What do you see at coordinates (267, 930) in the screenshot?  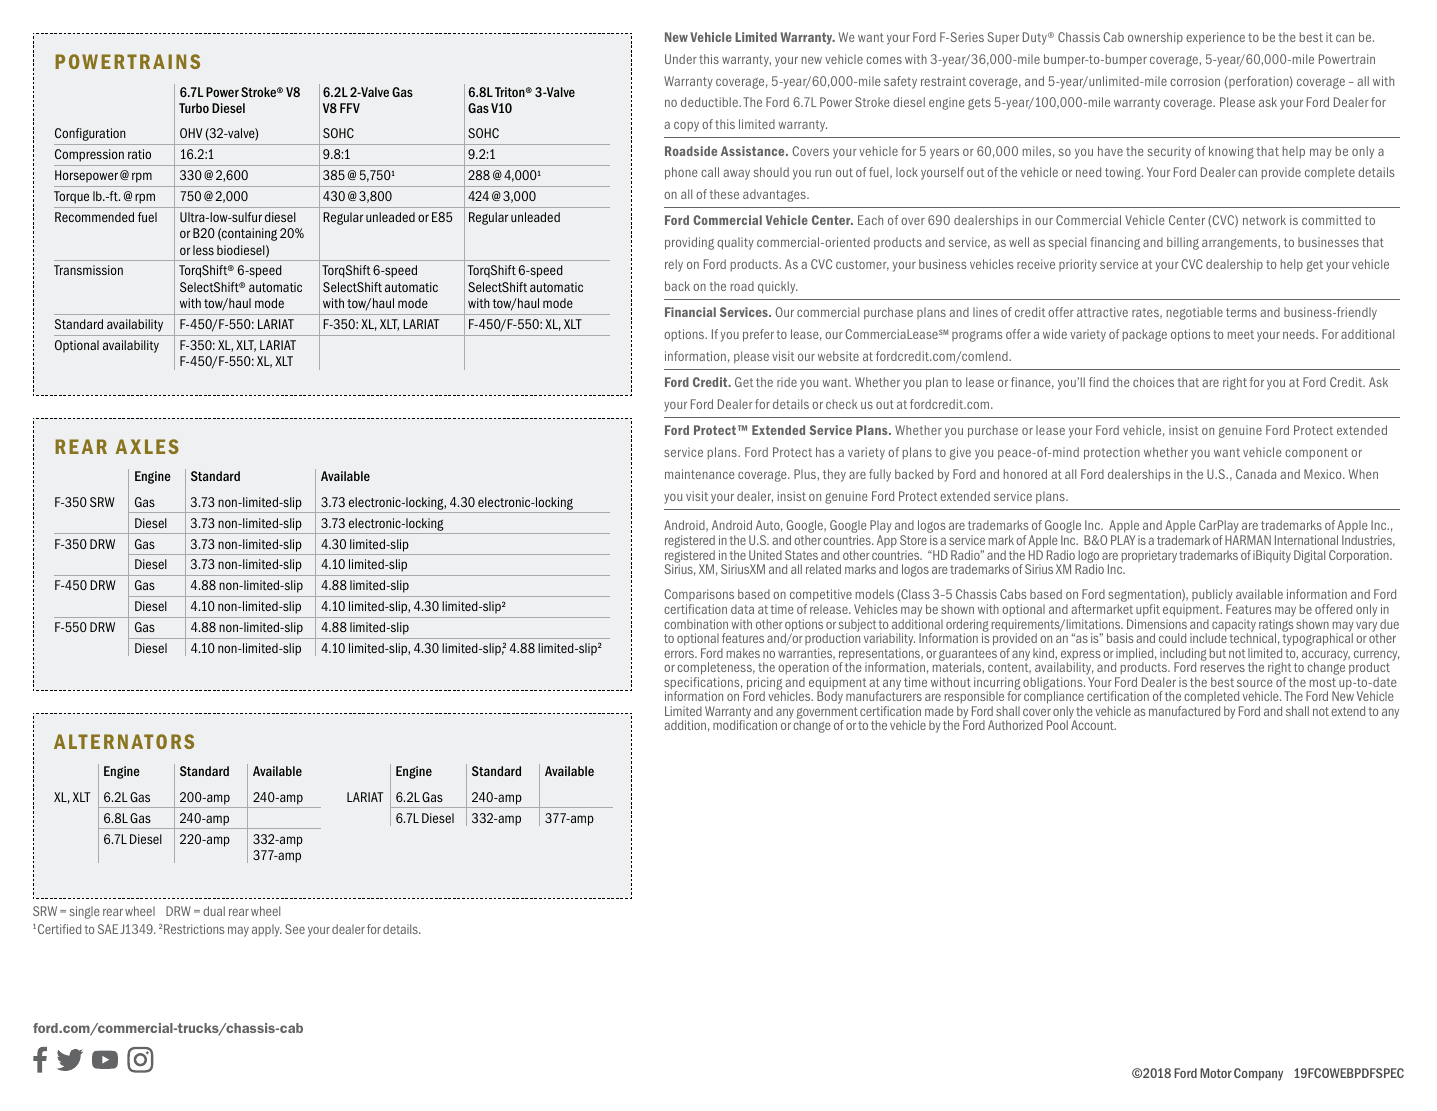 I see `apply` at bounding box center [267, 930].
